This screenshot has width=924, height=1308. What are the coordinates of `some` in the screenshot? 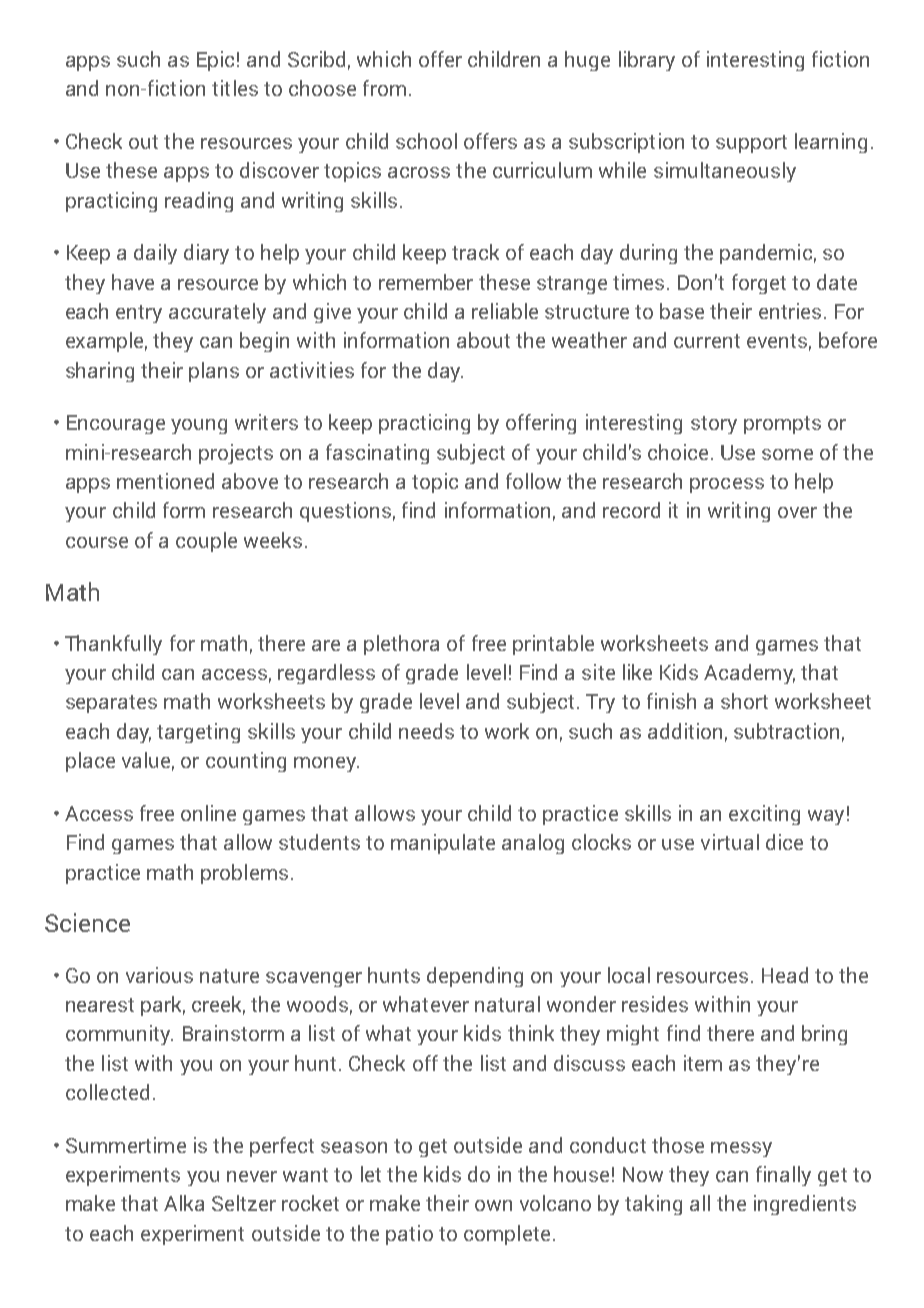 It's located at (787, 454).
